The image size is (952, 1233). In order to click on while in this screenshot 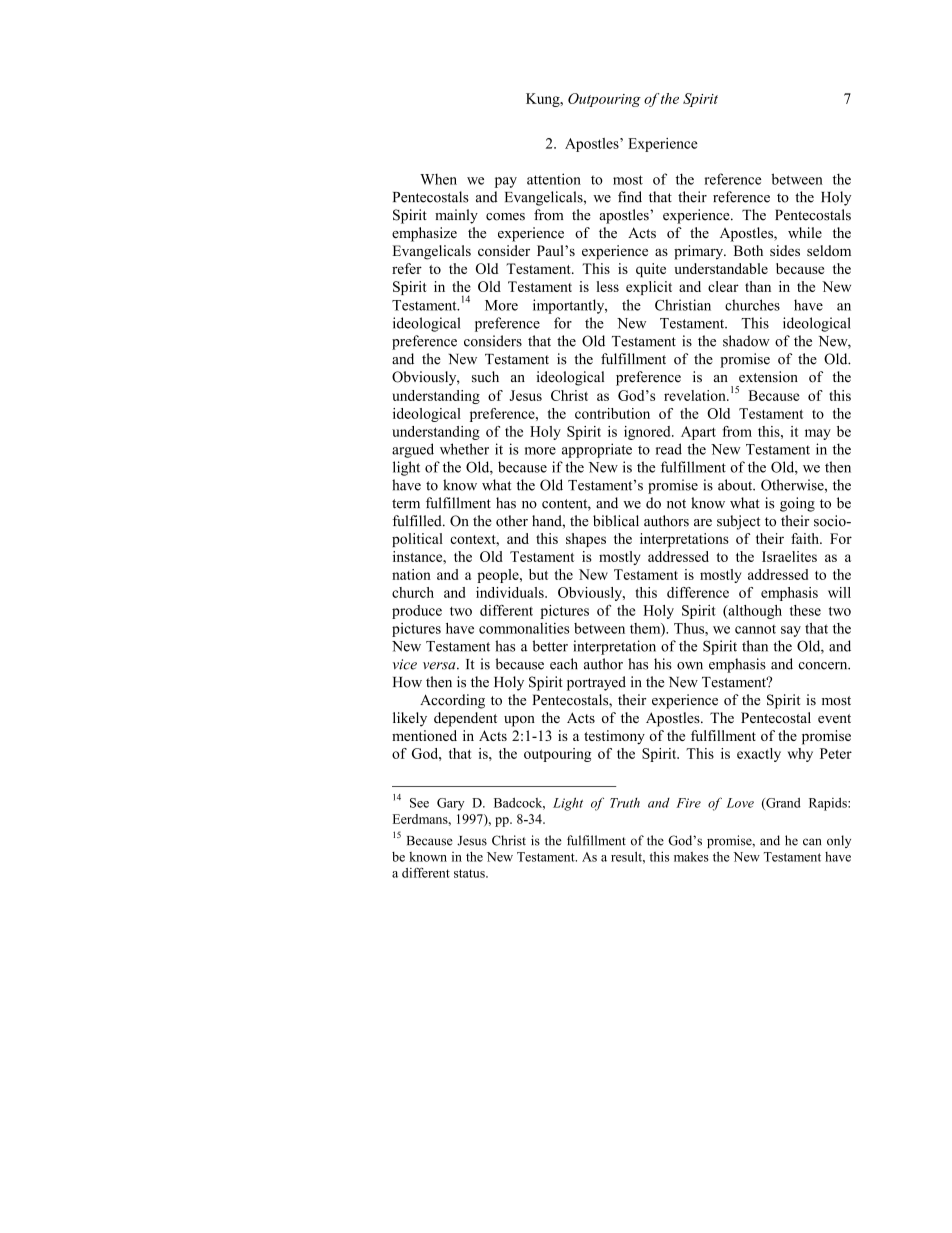, I will do `click(805, 233)`.
